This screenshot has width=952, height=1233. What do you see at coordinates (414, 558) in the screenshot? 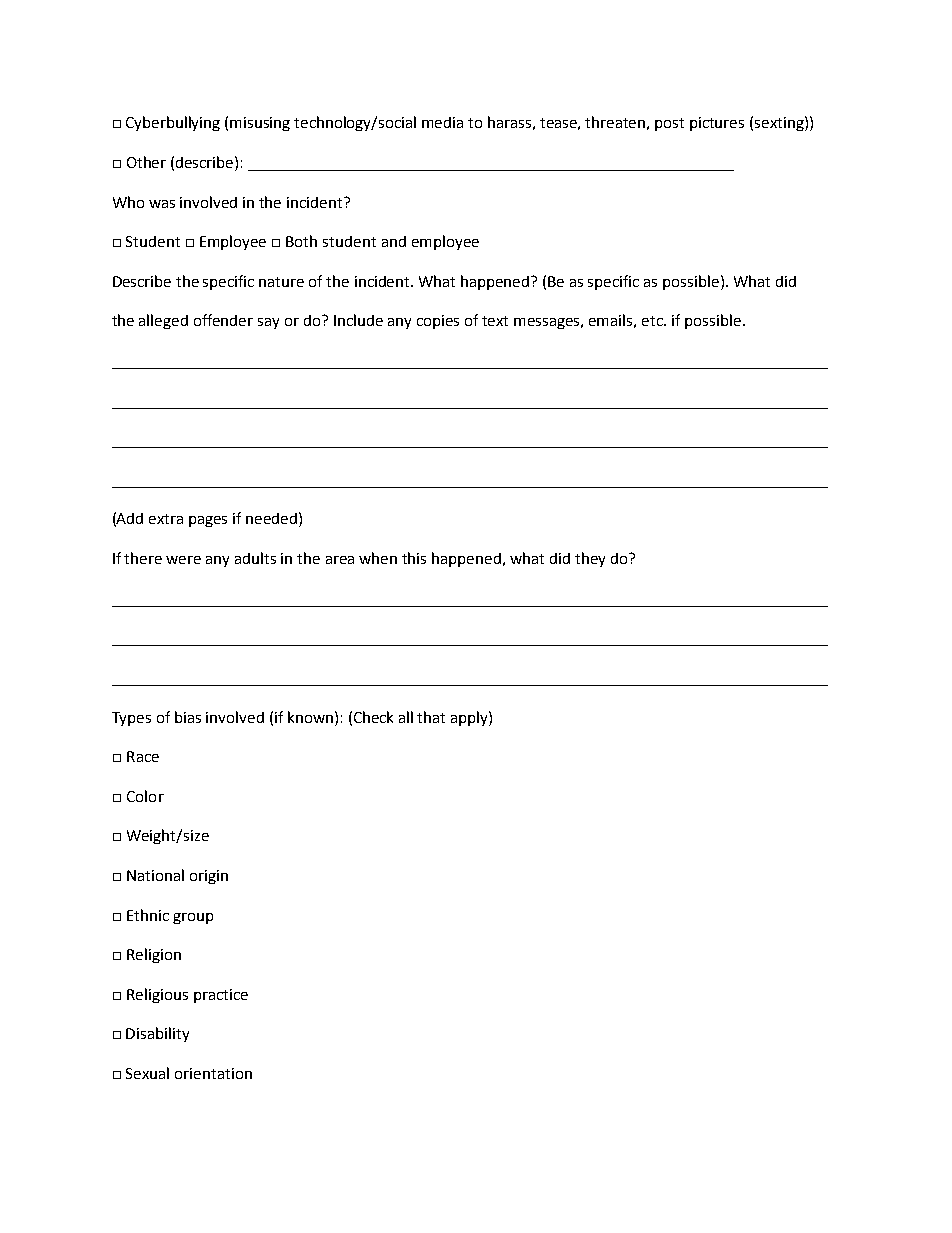
I see `this` at bounding box center [414, 558].
